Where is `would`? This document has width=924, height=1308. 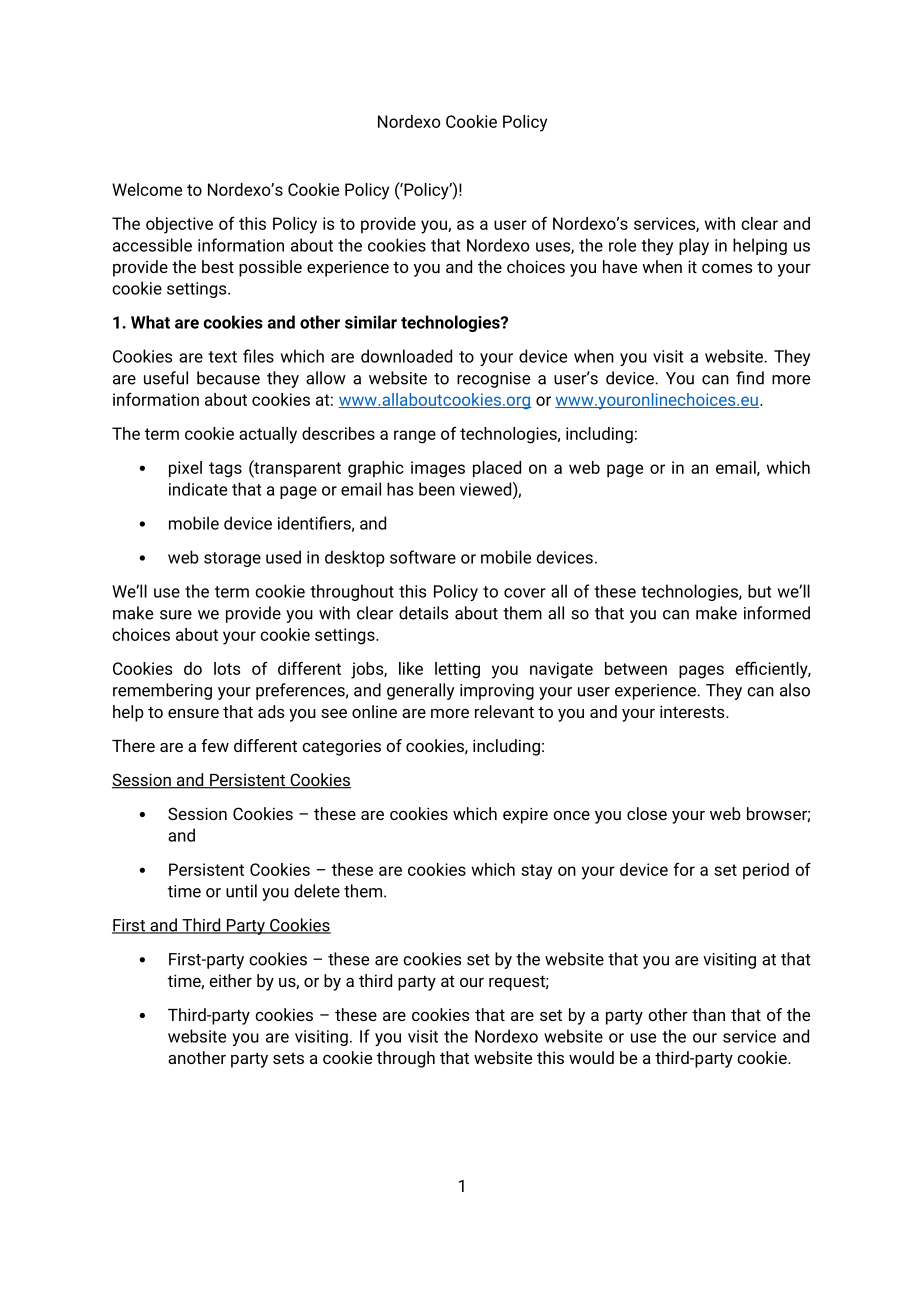 would is located at coordinates (591, 1057).
